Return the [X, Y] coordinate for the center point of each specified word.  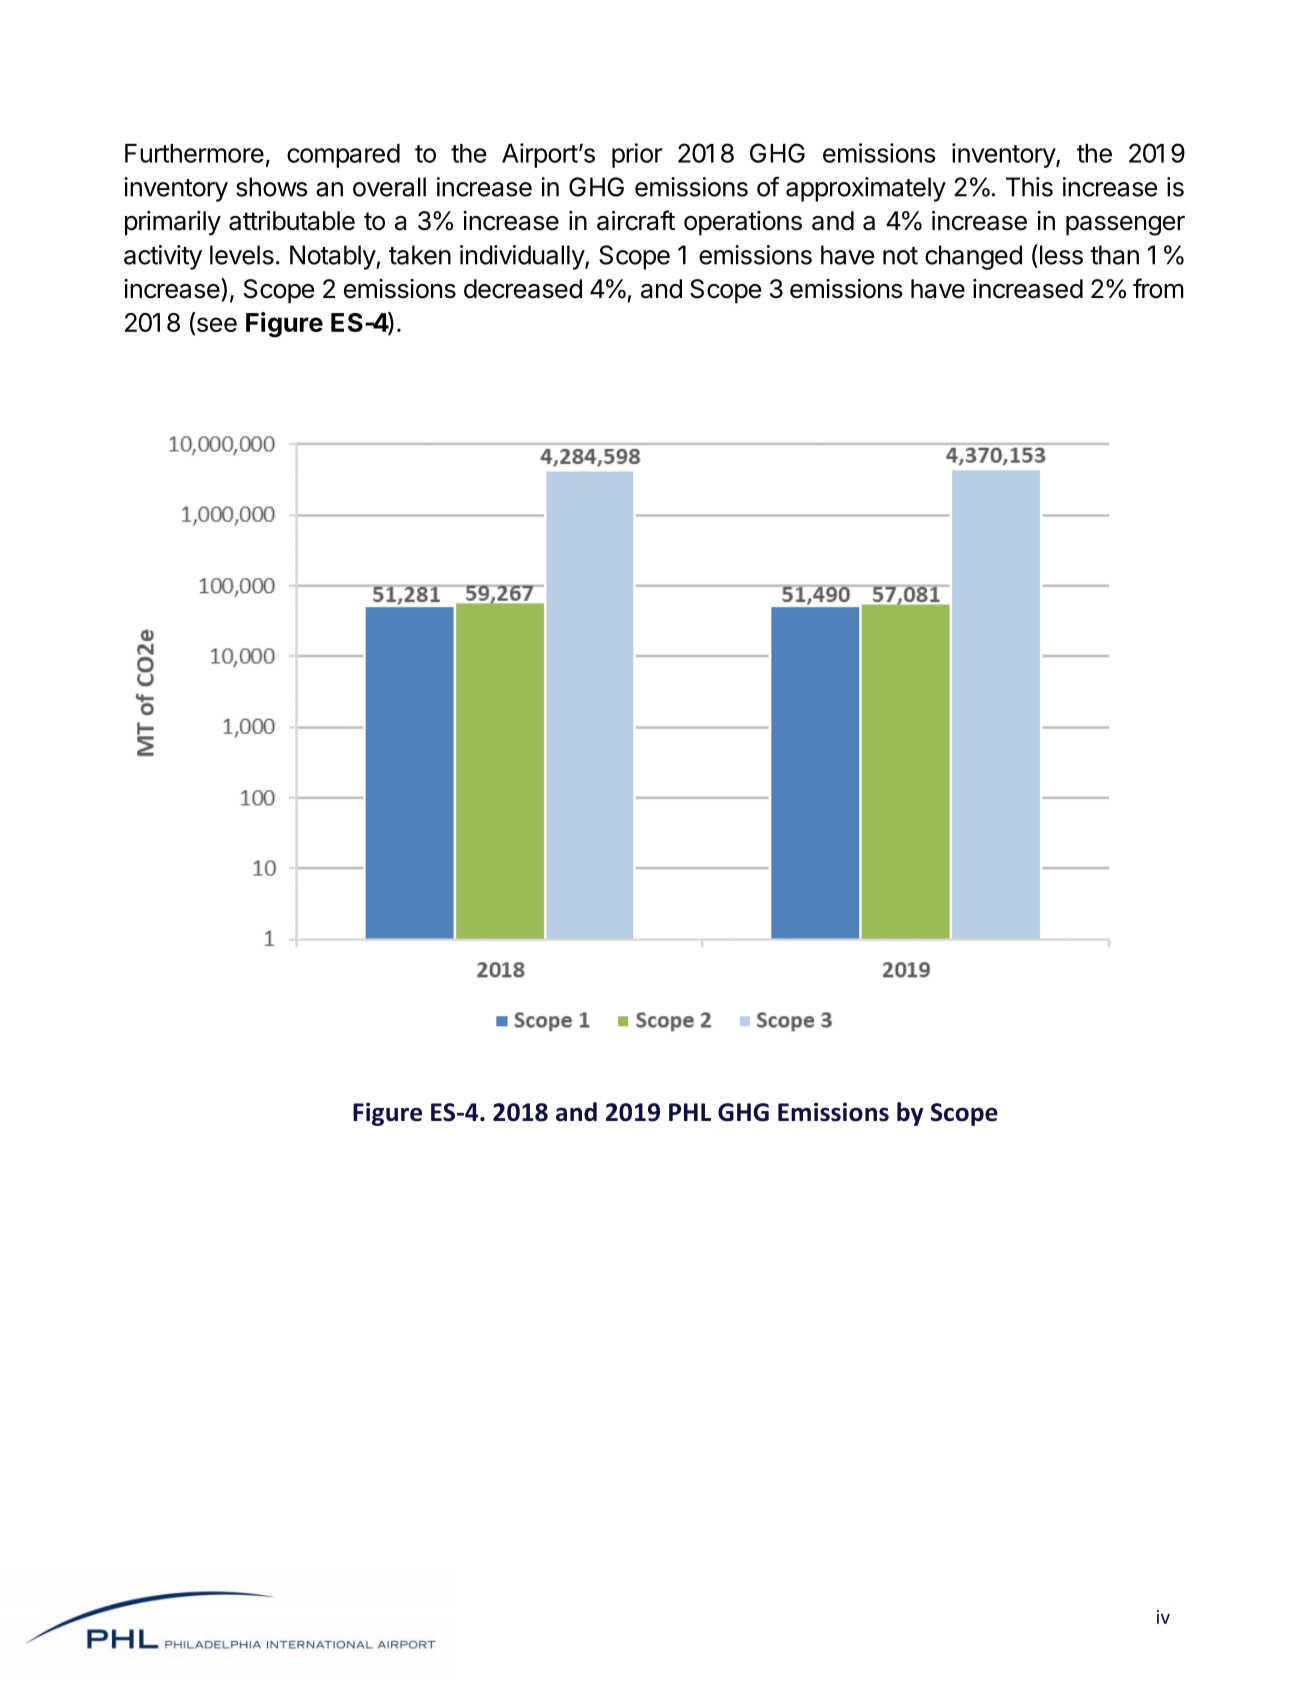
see [215, 326]
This [1029, 187]
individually [523, 257]
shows [271, 187]
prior [637, 155]
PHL [690, 1112]
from [1158, 288]
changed [973, 257]
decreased [523, 289]
